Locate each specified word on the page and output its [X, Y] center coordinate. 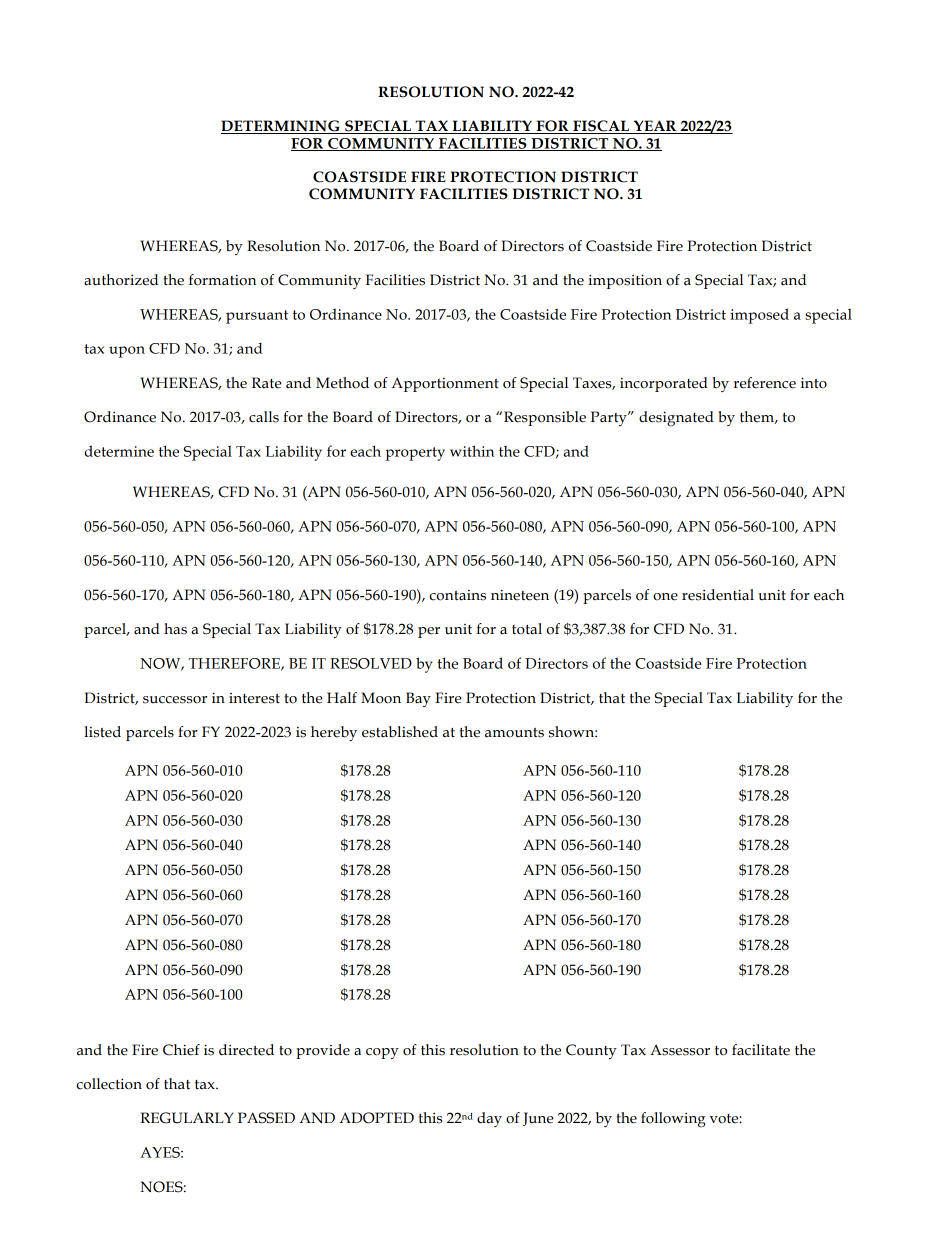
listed [102, 732]
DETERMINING [281, 127]
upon [127, 352]
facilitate [761, 1050]
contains [458, 595]
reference [764, 383]
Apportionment [445, 384]
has [175, 629]
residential [718, 595]
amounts [514, 733]
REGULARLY [186, 1118]
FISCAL [601, 127]
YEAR [655, 127]
